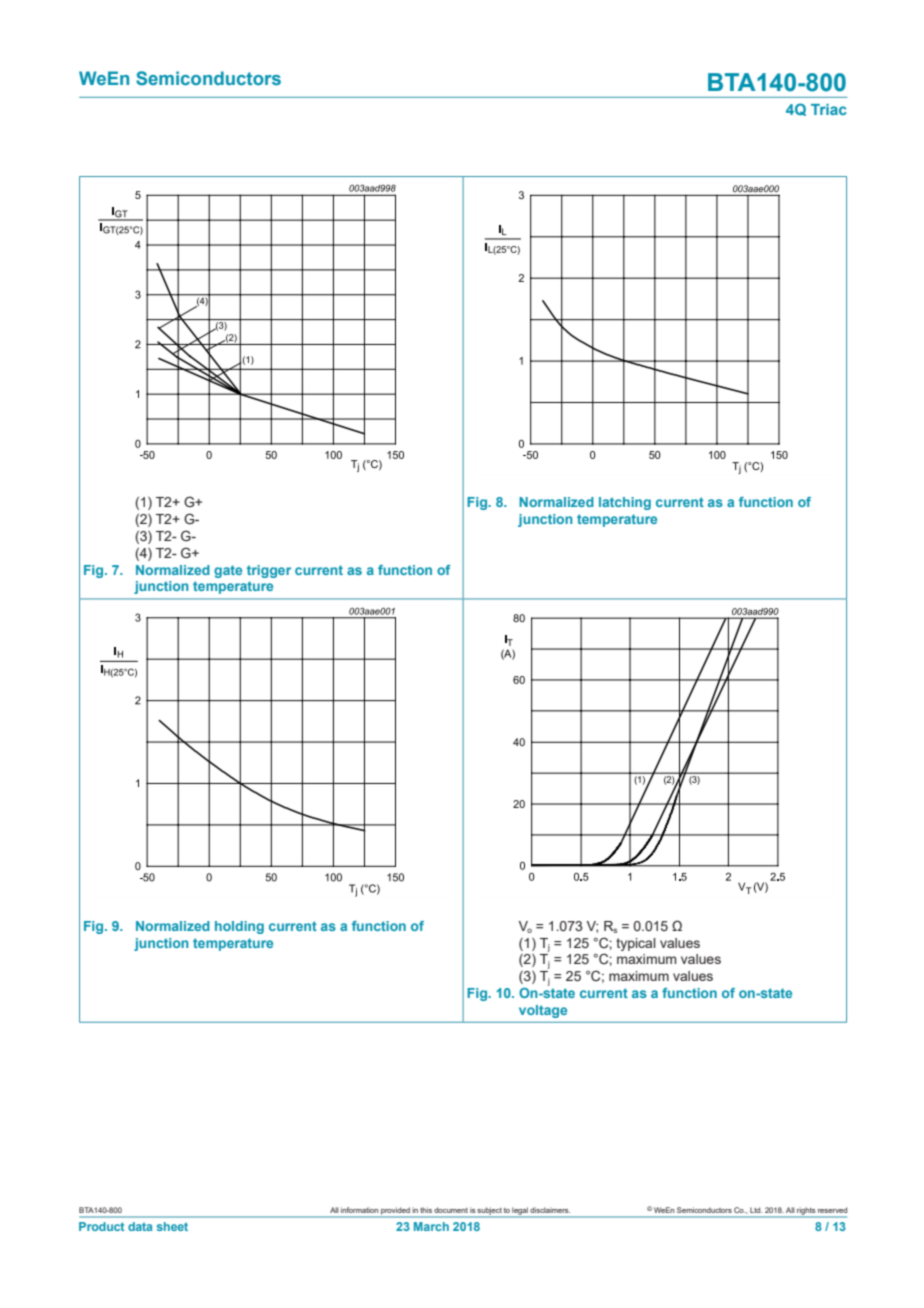 This document has width=924, height=1308. What do you see at coordinates (228, 571) in the document?
I see `gate` at bounding box center [228, 571].
